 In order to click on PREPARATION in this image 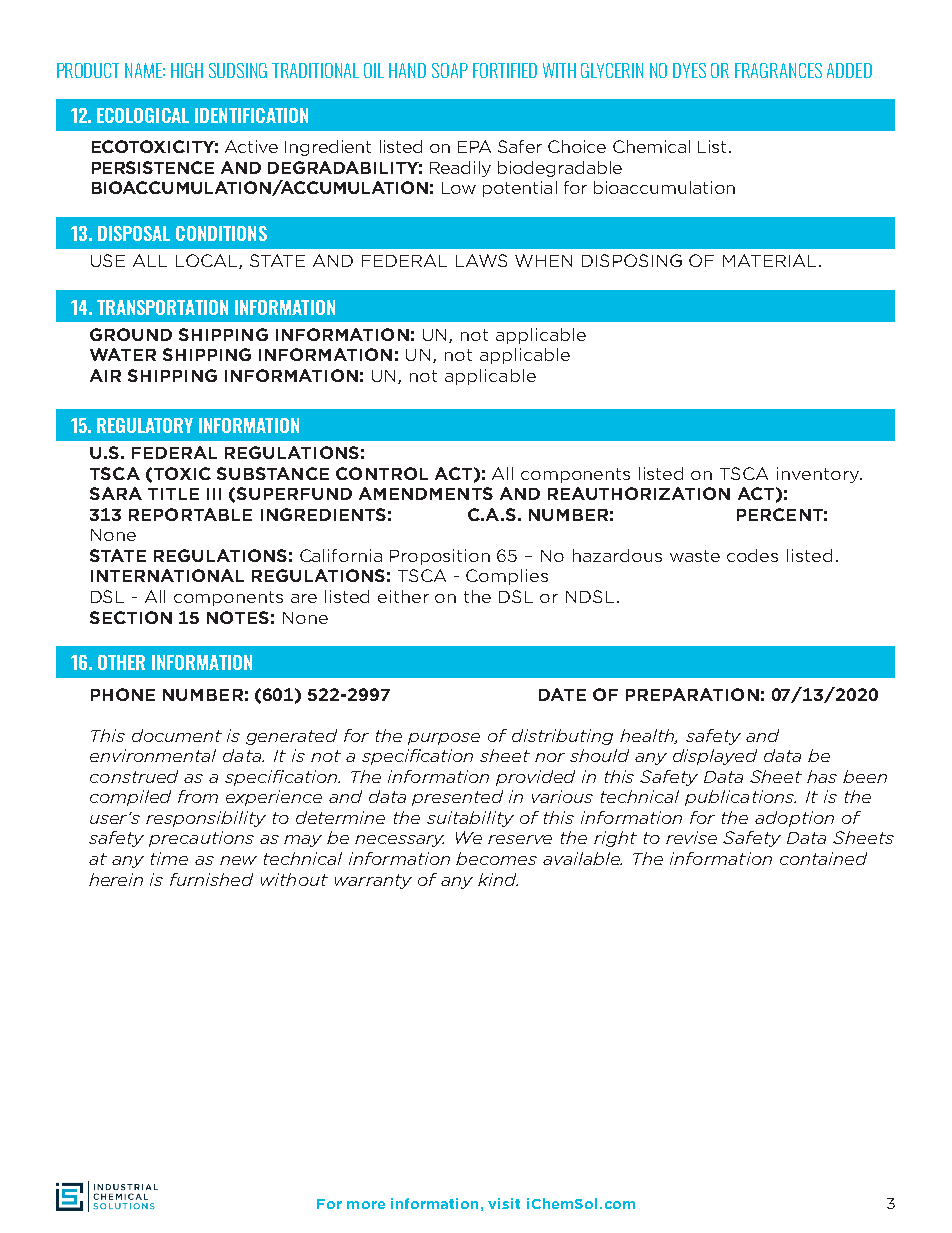, I will do `click(692, 694)`.
